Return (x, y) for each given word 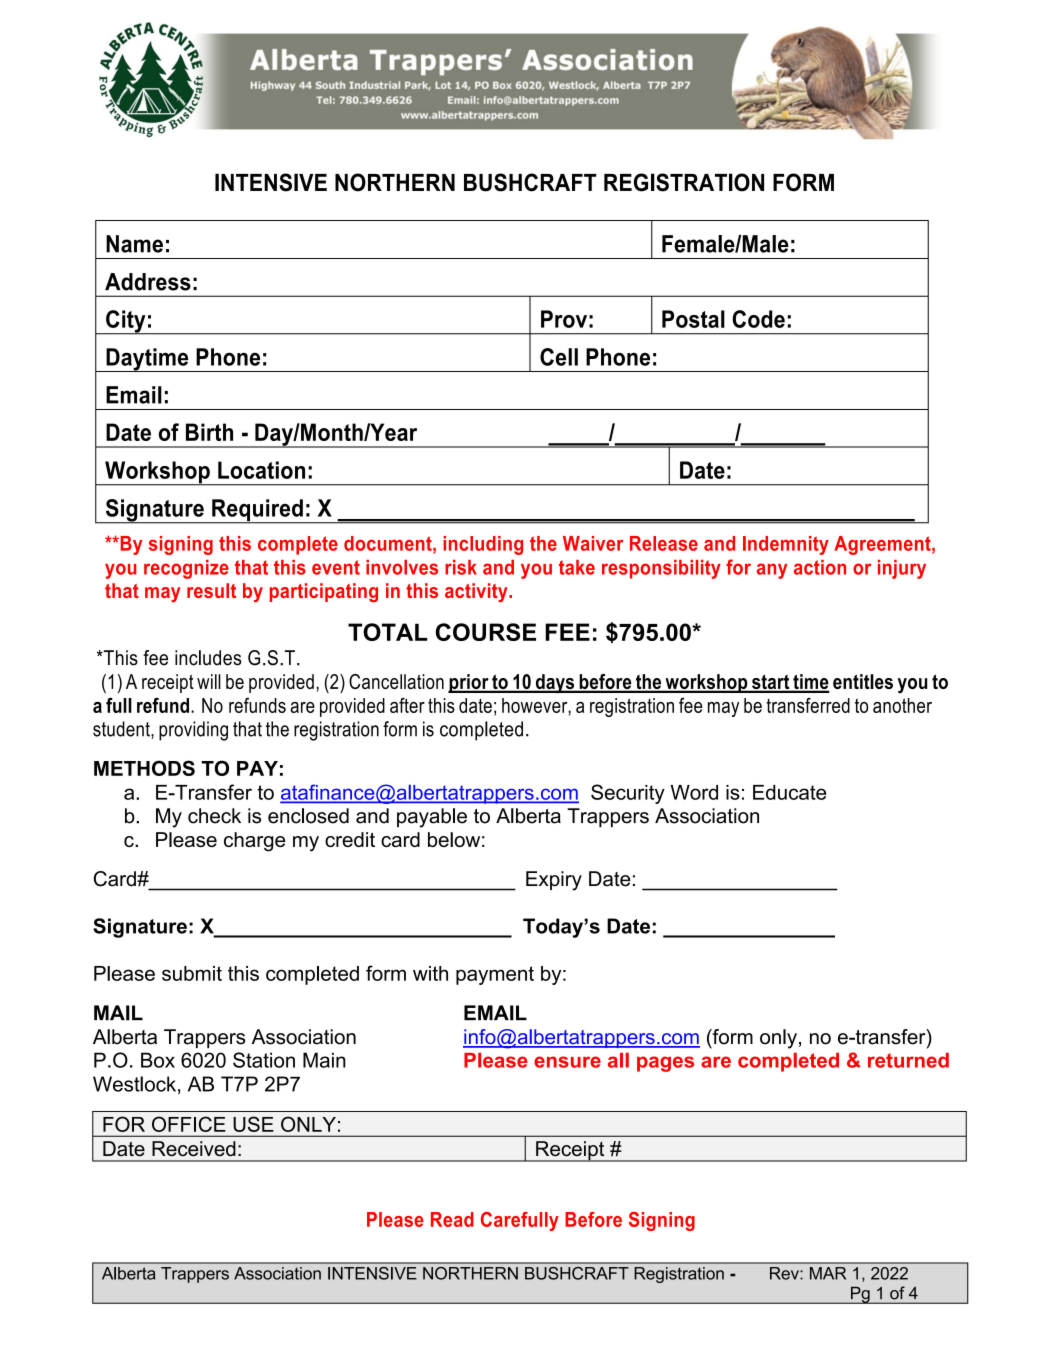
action (820, 567)
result (211, 590)
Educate (789, 792)
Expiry (554, 881)
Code (758, 319)
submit (192, 973)
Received (194, 1149)
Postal (693, 319)
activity (477, 592)
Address (148, 282)
